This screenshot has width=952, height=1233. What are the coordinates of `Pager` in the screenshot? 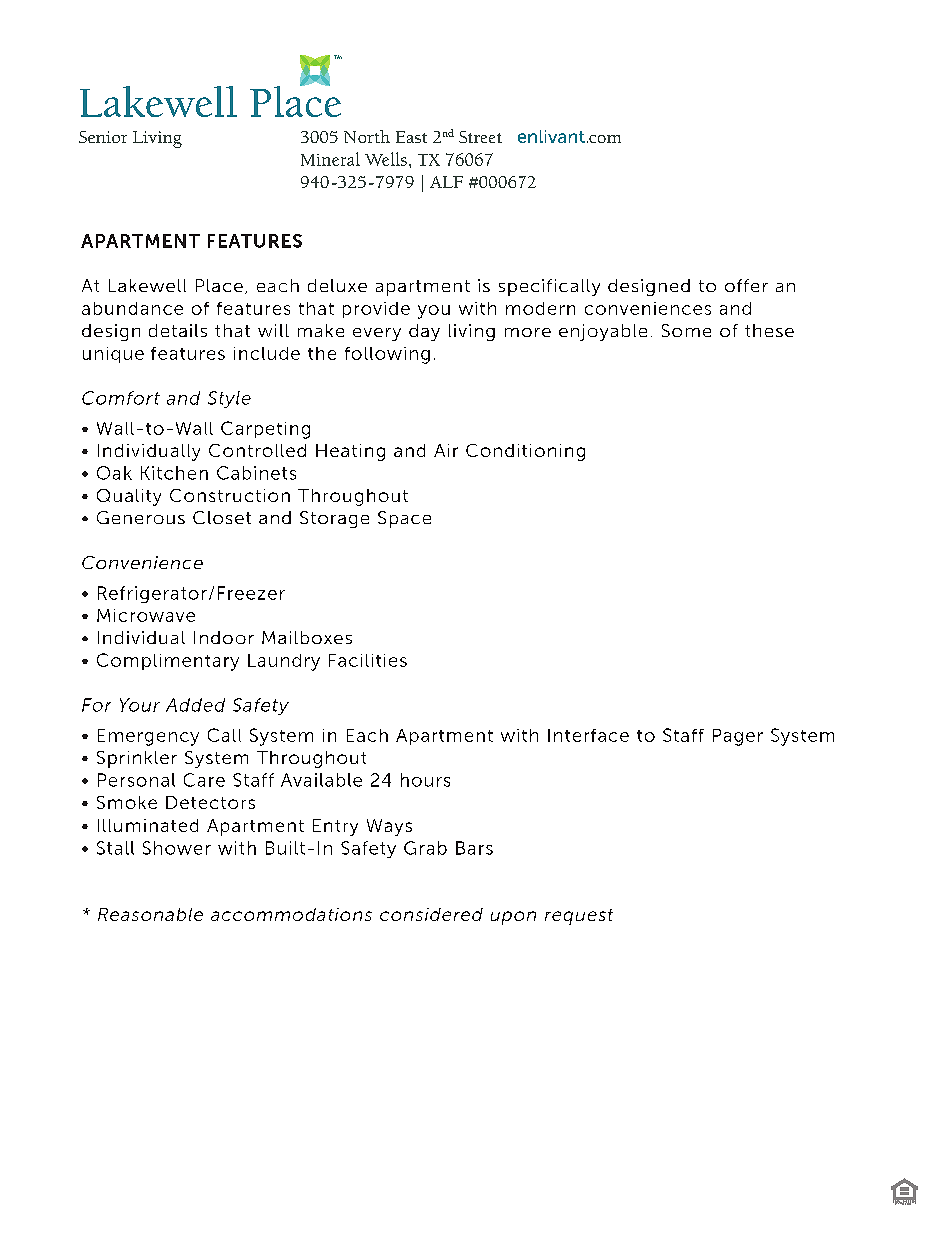 It's located at (738, 737).
